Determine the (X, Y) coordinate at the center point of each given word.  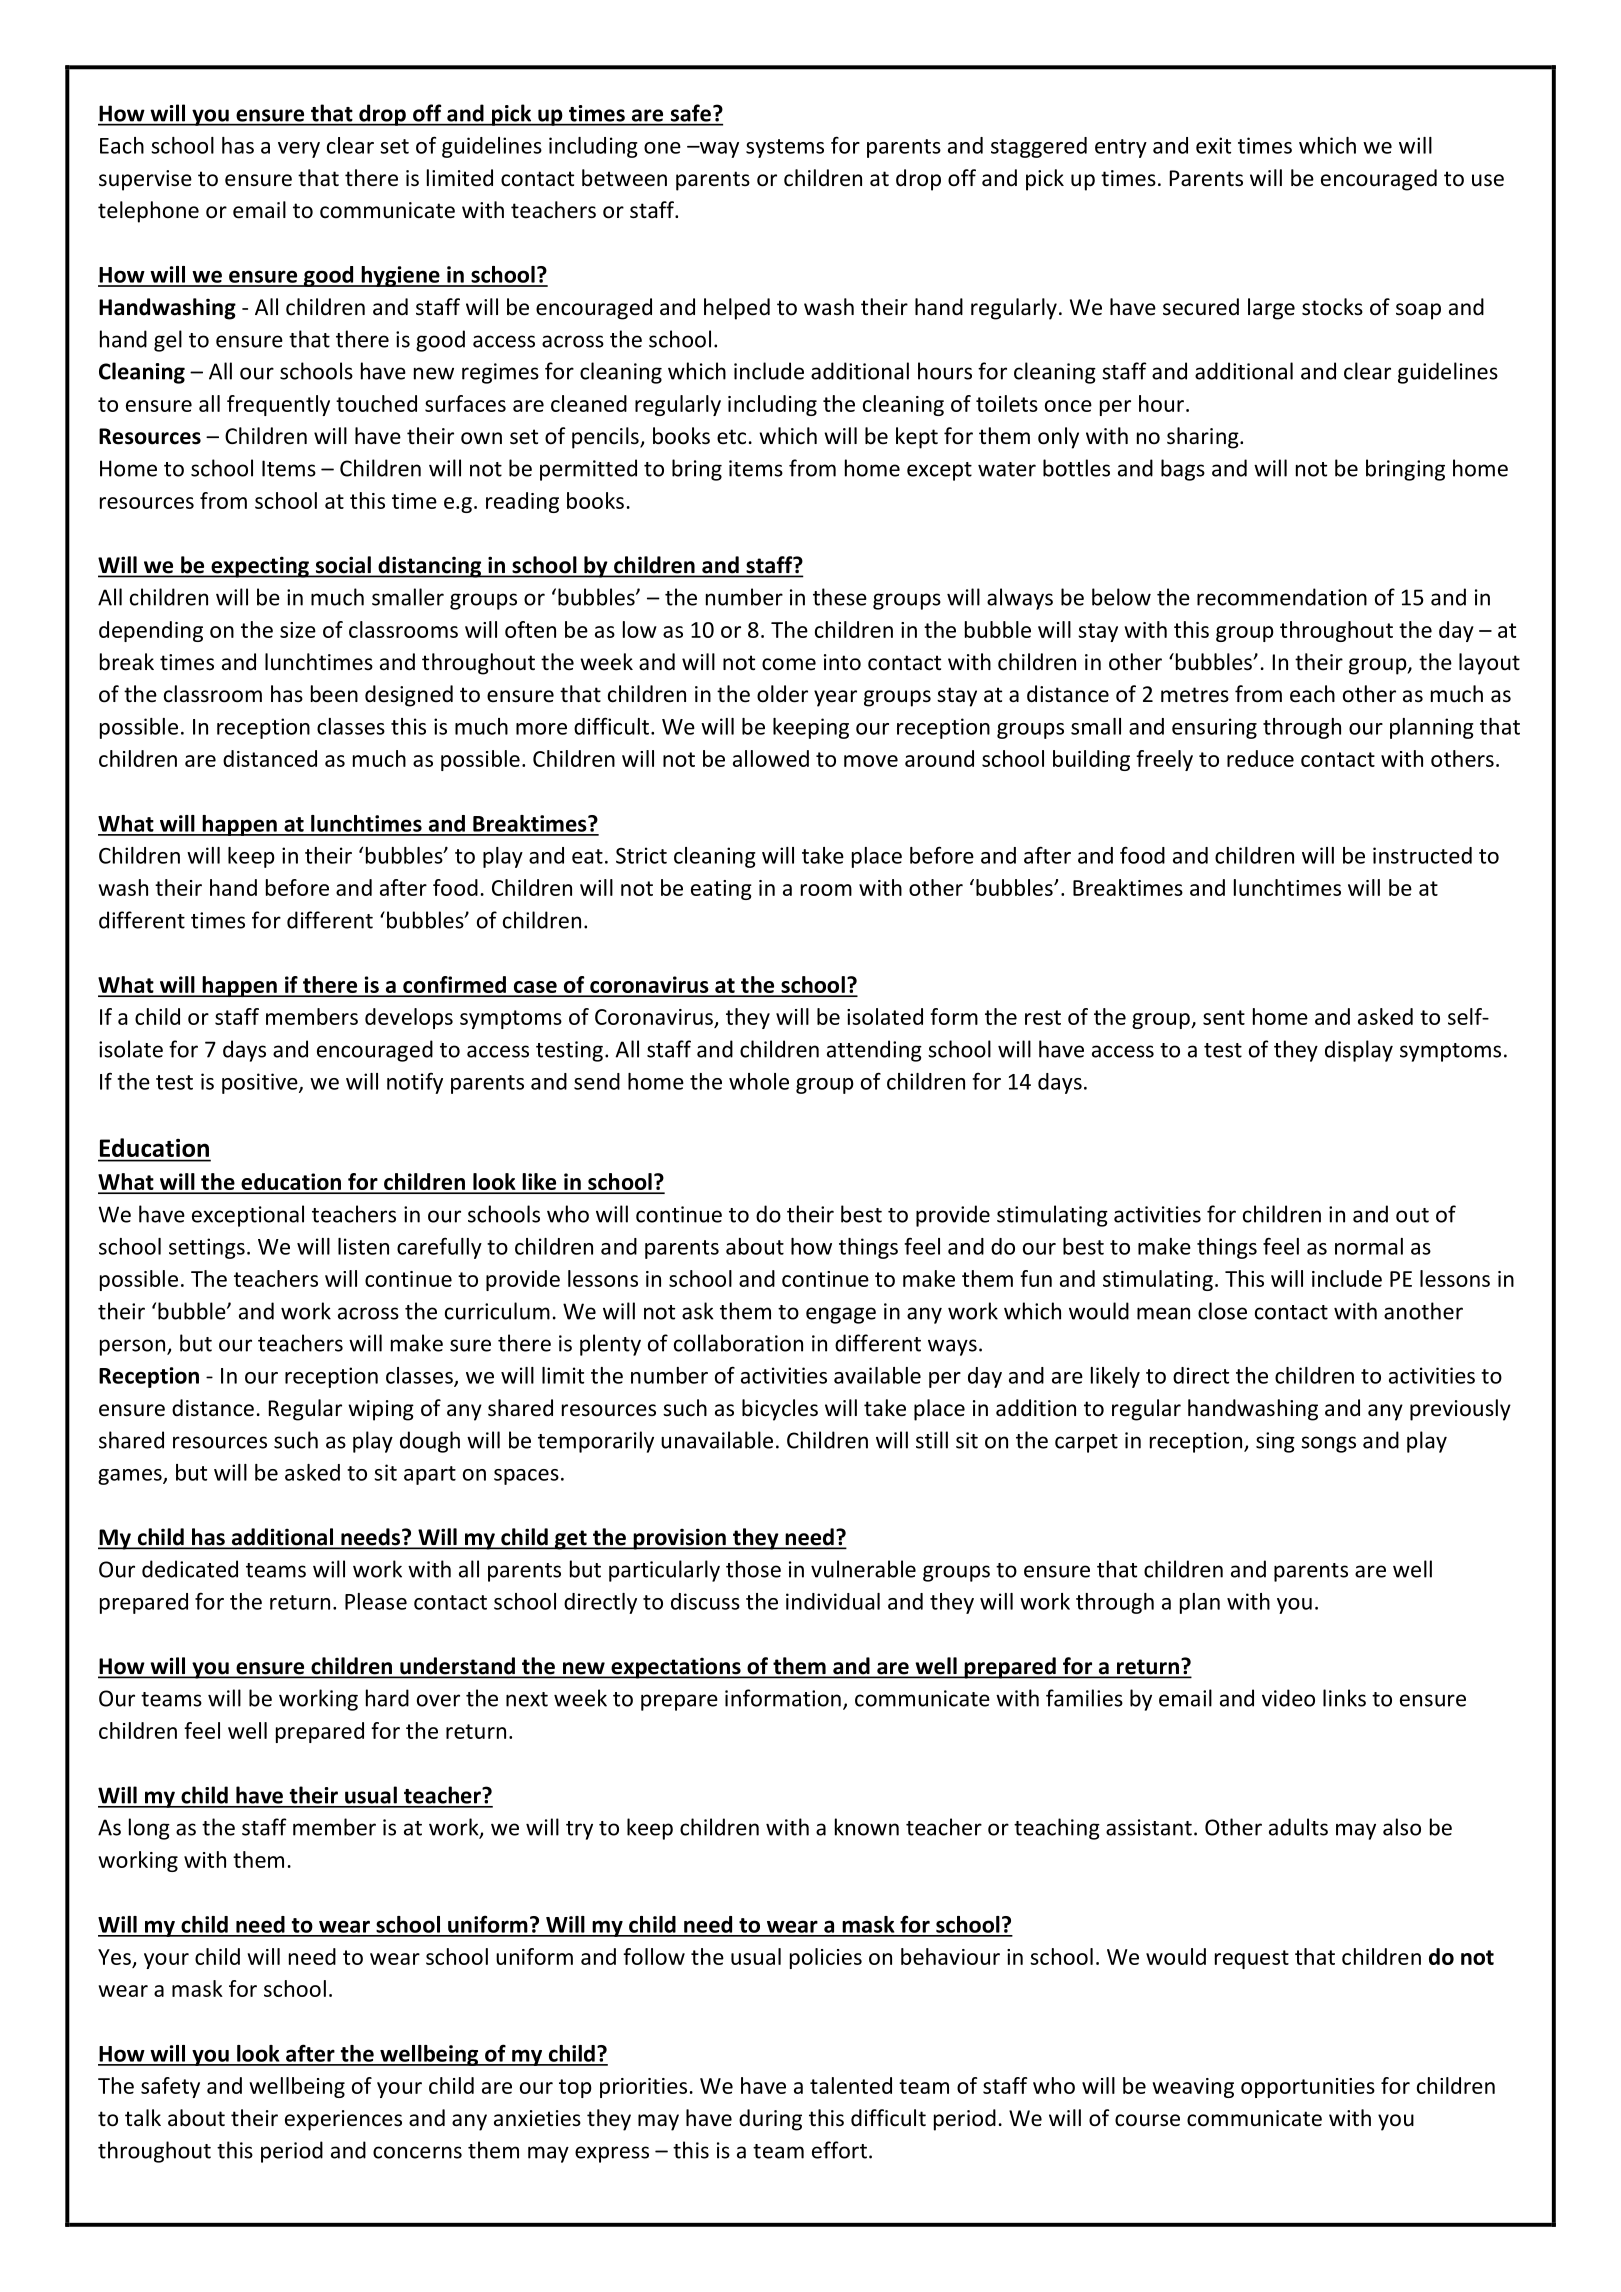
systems (785, 148)
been (334, 694)
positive (261, 1083)
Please (376, 1601)
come (789, 664)
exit (1213, 145)
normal (1369, 1246)
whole (759, 1081)
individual (833, 1601)
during (770, 2120)
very (299, 150)
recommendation (1282, 597)
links (1344, 1698)
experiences (343, 2120)
